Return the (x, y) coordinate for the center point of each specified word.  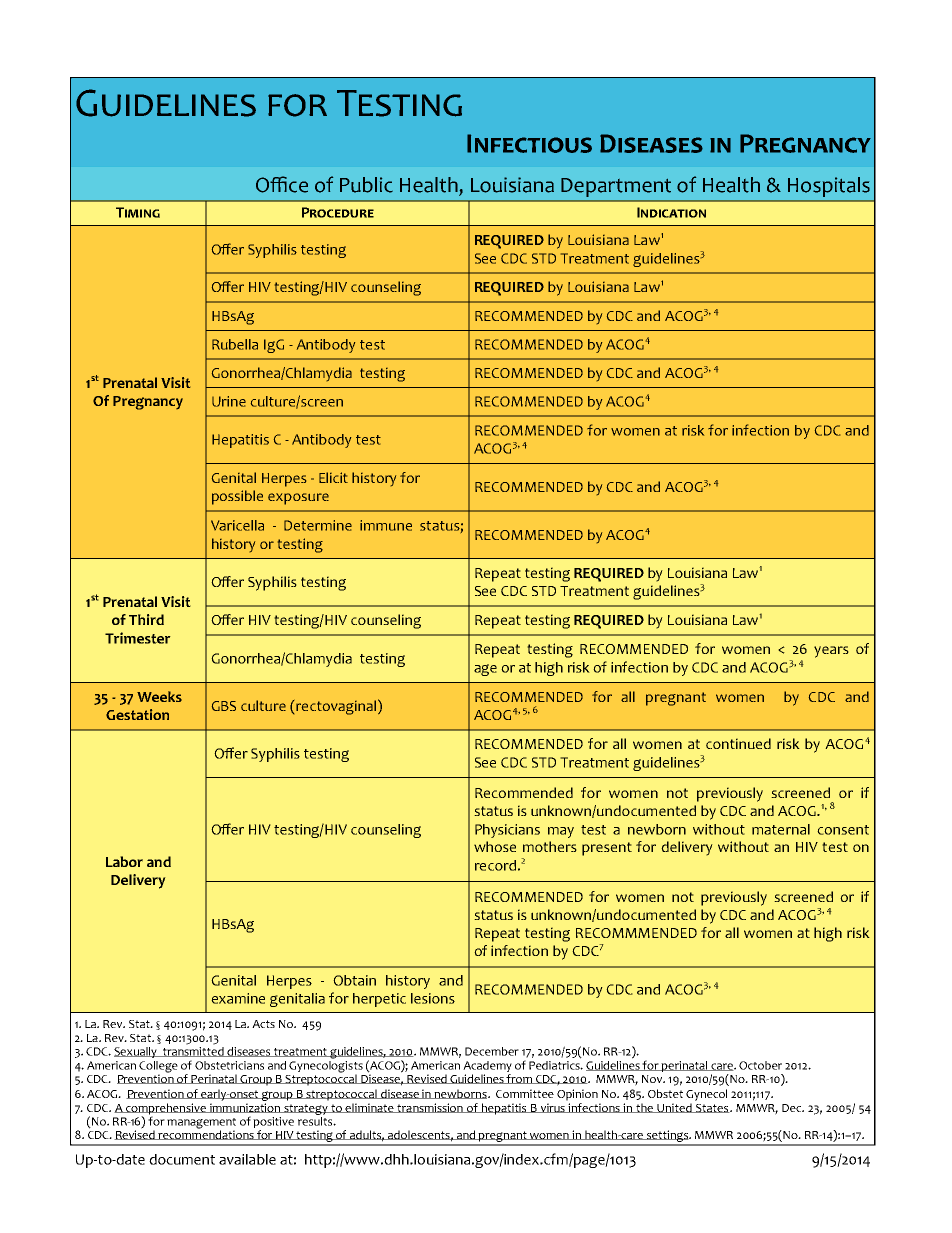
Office (282, 184)
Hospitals (829, 187)
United (675, 1108)
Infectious (529, 143)
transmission (430, 1108)
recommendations (206, 1134)
